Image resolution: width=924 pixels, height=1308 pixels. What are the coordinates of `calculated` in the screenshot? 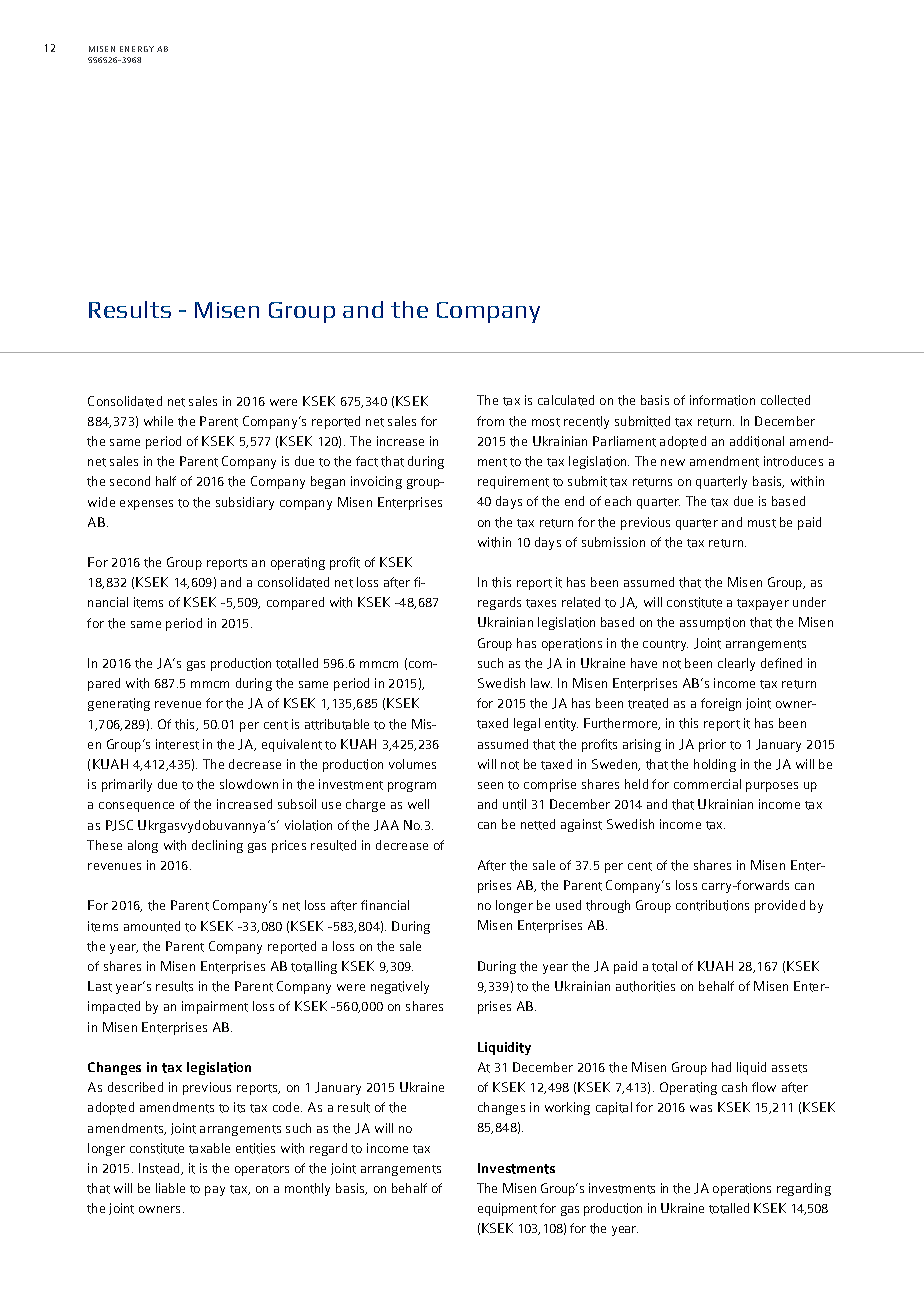 It's located at (566, 400).
